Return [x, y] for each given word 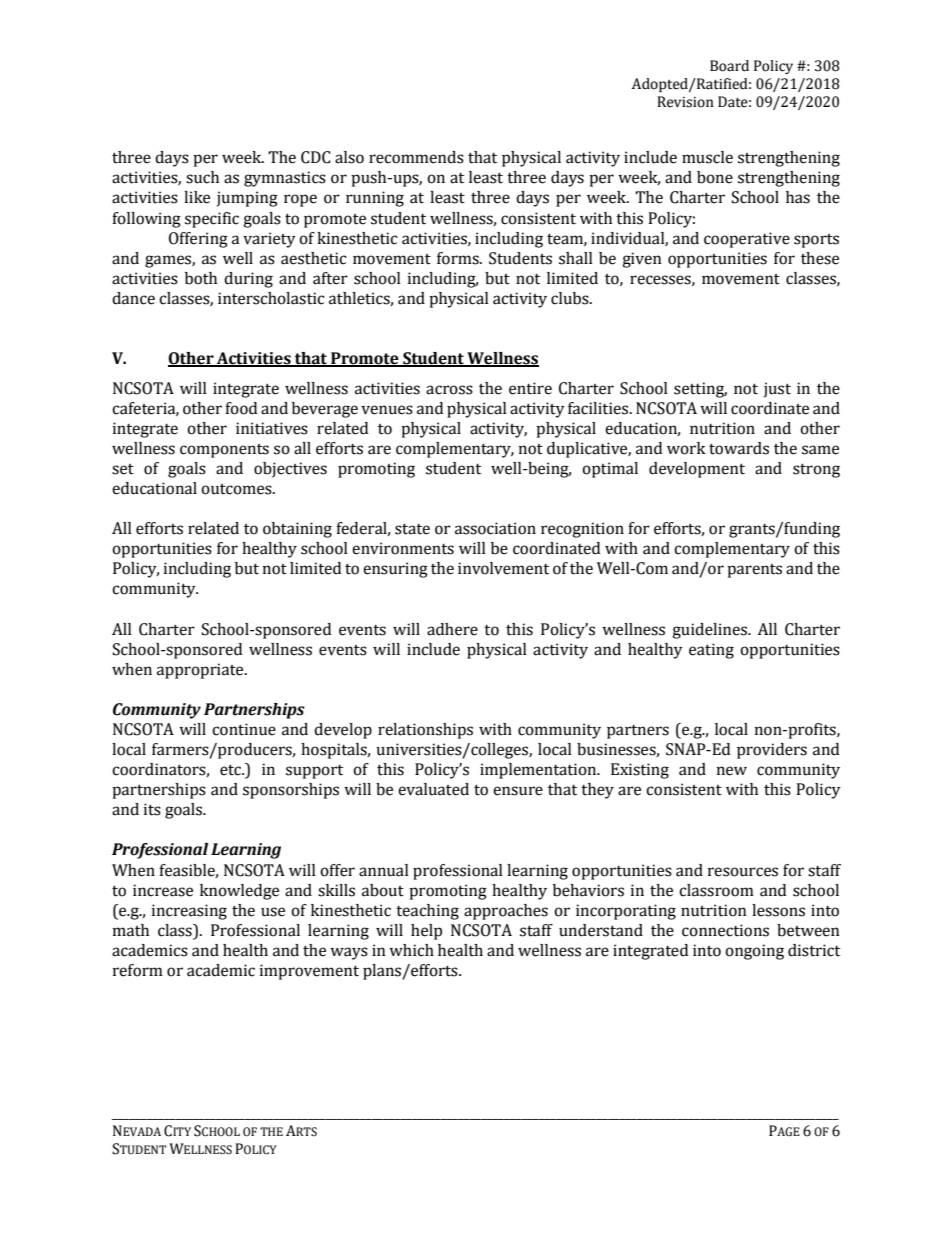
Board [729, 66]
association [495, 528]
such [202, 177]
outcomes [237, 489]
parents [754, 571]
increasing [189, 912]
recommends [416, 157]
